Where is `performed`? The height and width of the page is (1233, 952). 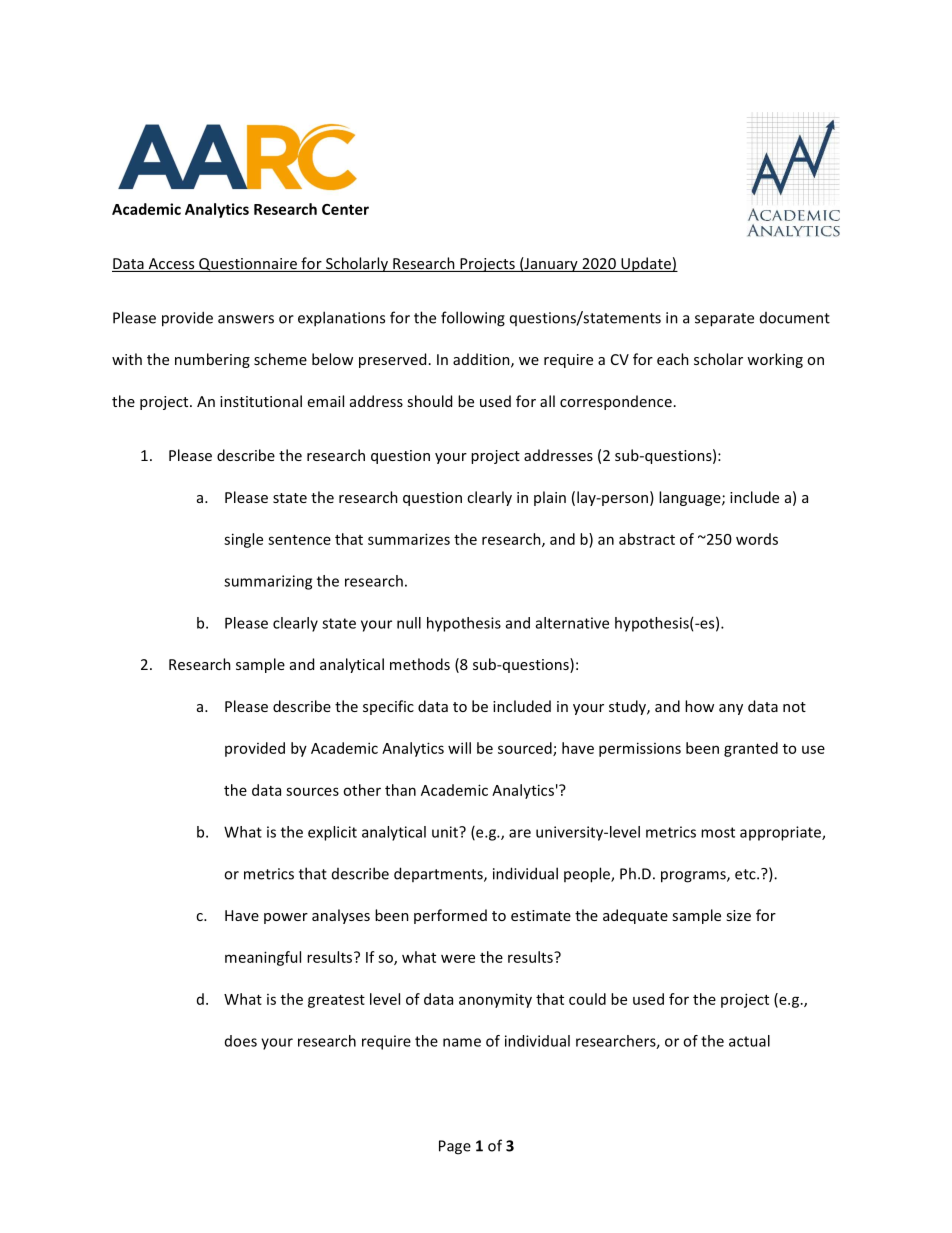 performed is located at coordinates (450, 916).
